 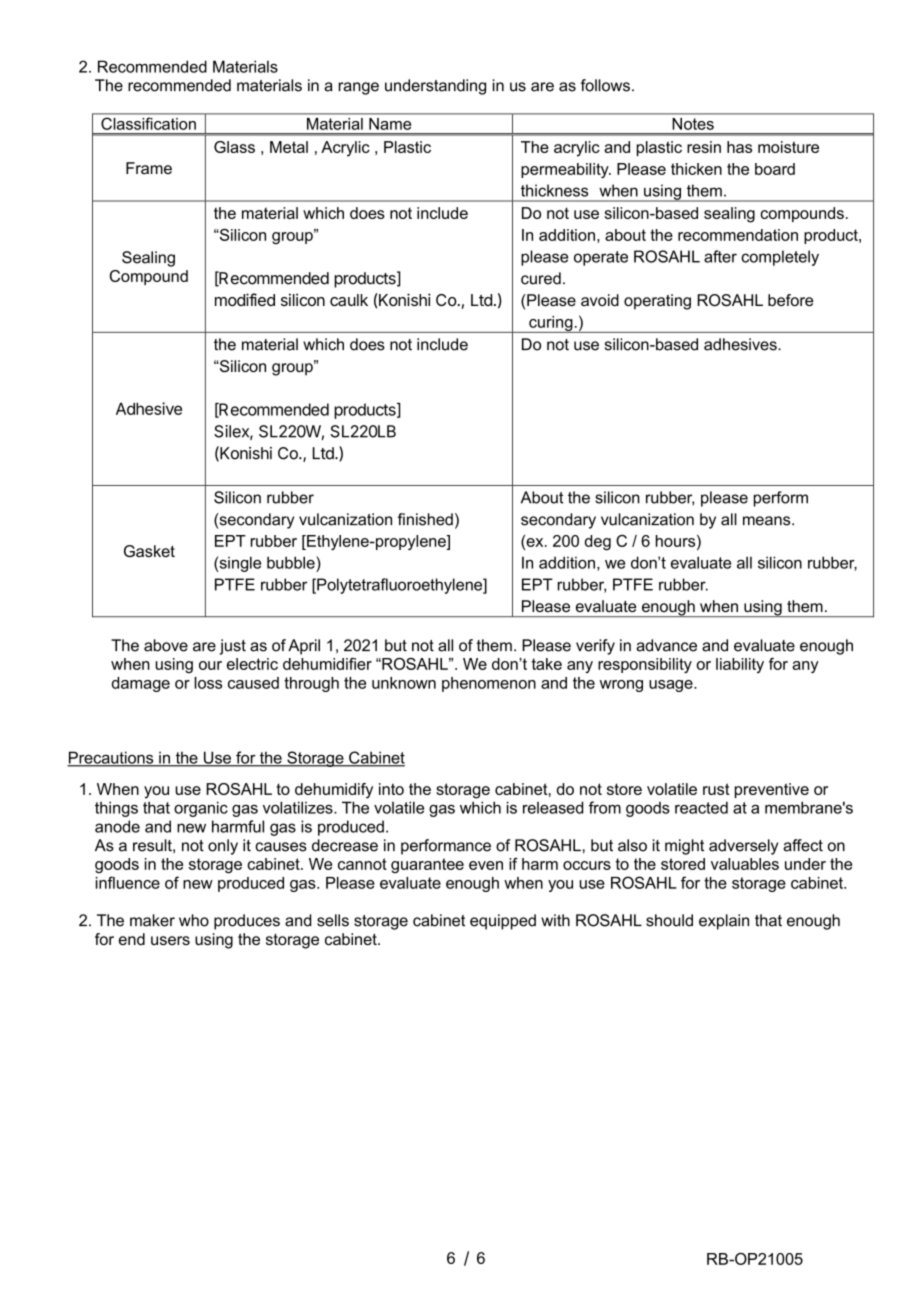 What do you see at coordinates (359, 88) in the image?
I see `range` at bounding box center [359, 88].
